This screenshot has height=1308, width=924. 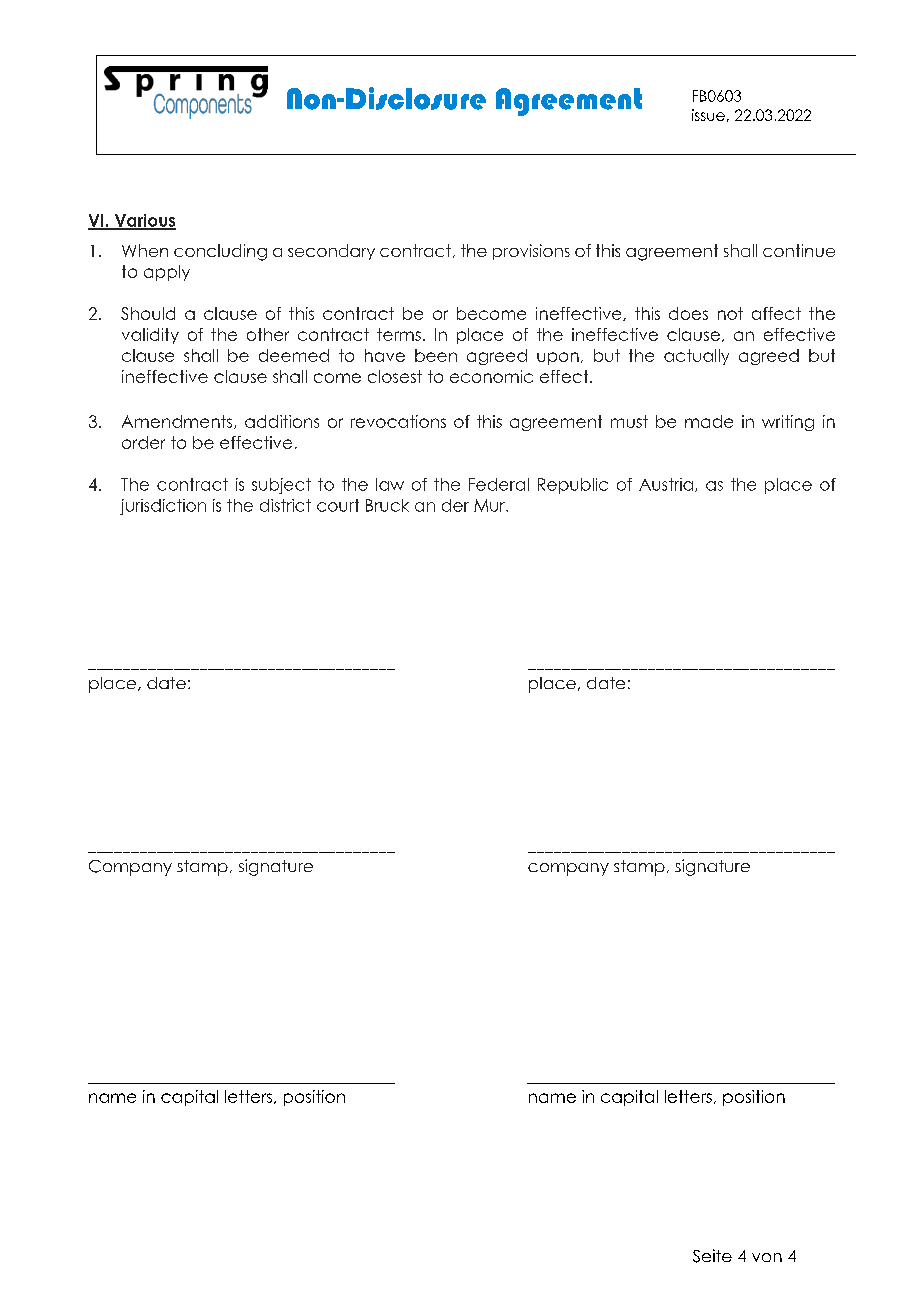 What do you see at coordinates (767, 1257) in the screenshot?
I see `von` at bounding box center [767, 1257].
